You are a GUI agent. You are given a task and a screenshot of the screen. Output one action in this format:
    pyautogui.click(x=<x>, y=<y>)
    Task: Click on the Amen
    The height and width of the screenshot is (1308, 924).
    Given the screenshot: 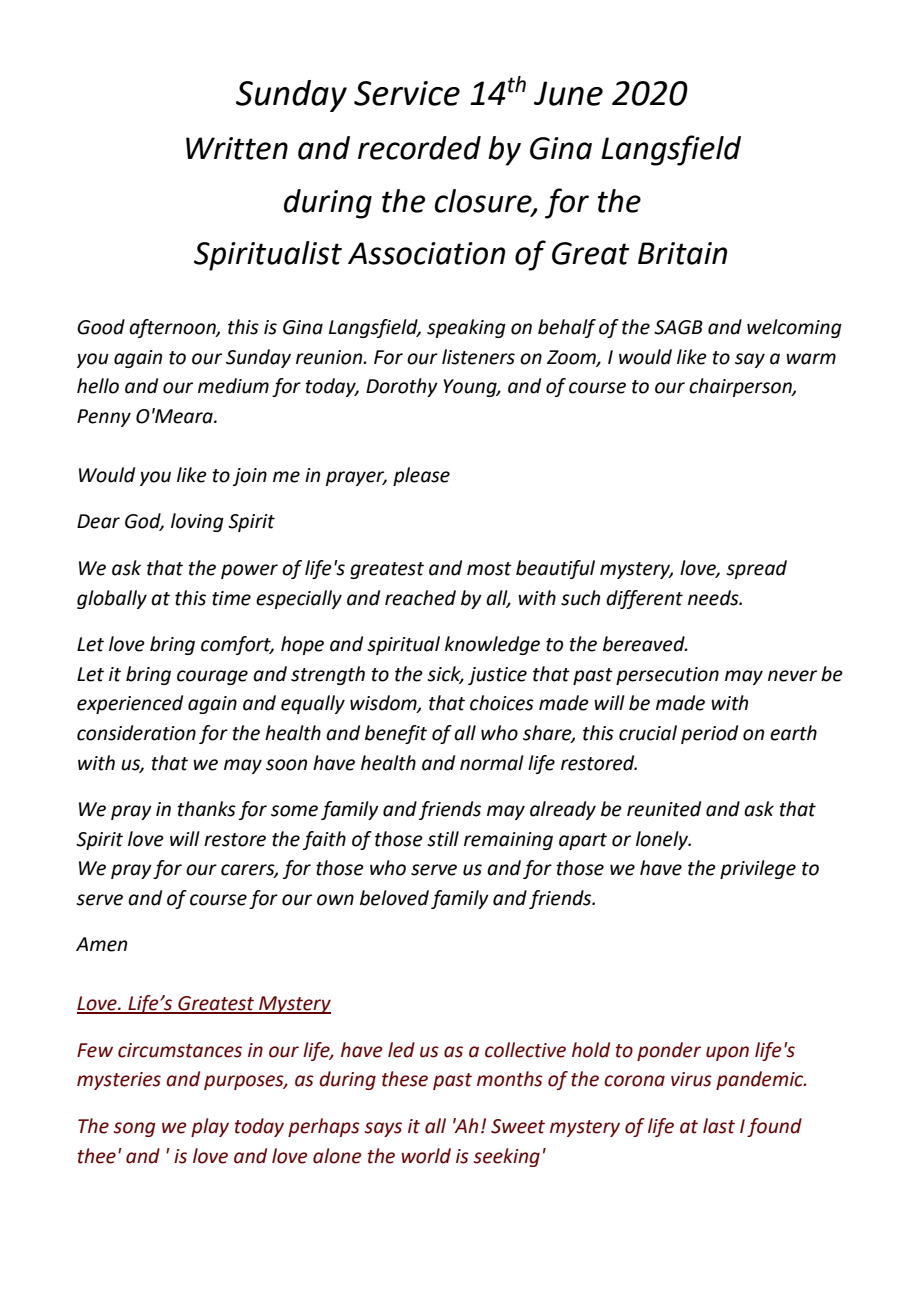 What is the action you would take?
    pyautogui.click(x=101, y=944)
